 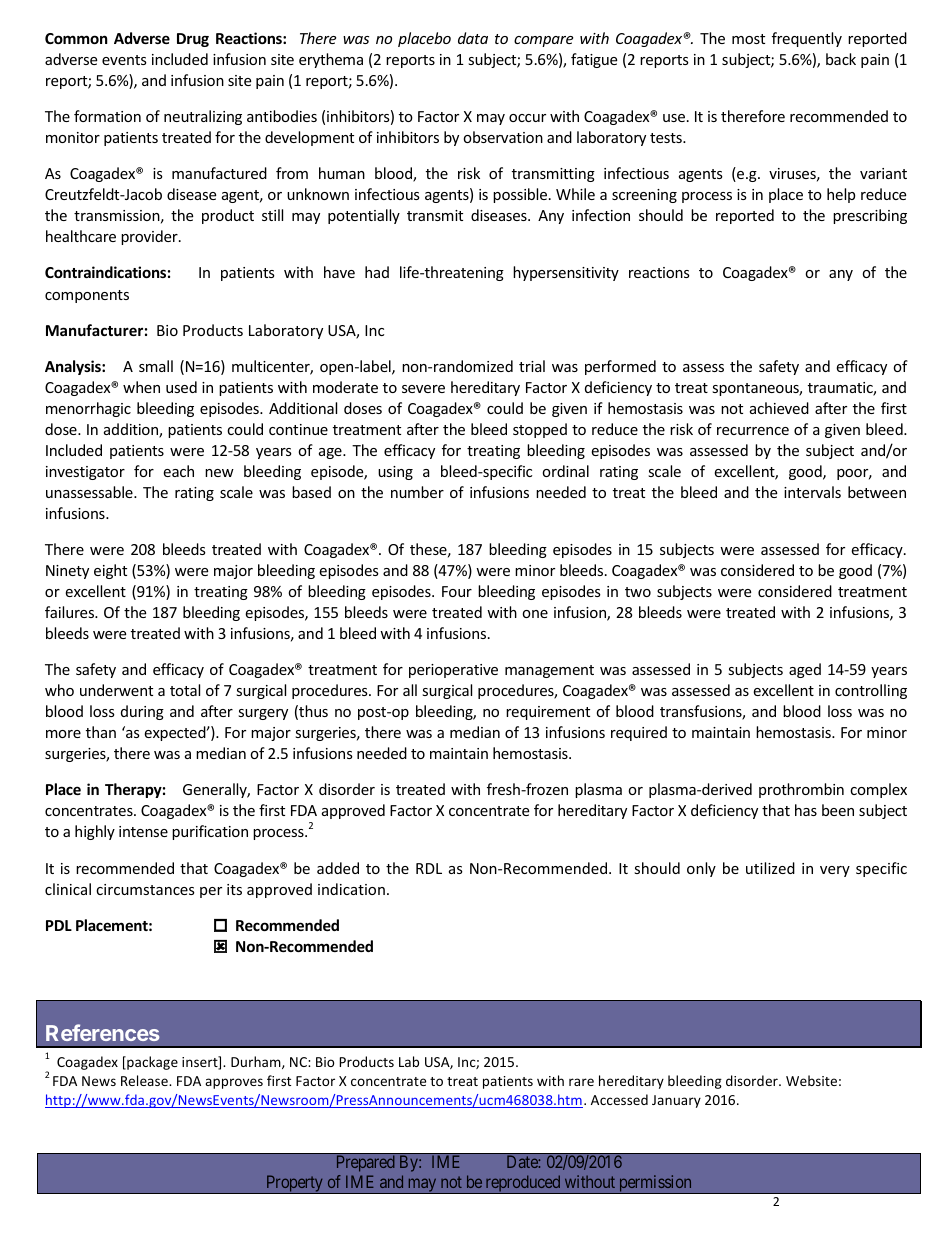 I want to click on Four, so click(x=457, y=591).
